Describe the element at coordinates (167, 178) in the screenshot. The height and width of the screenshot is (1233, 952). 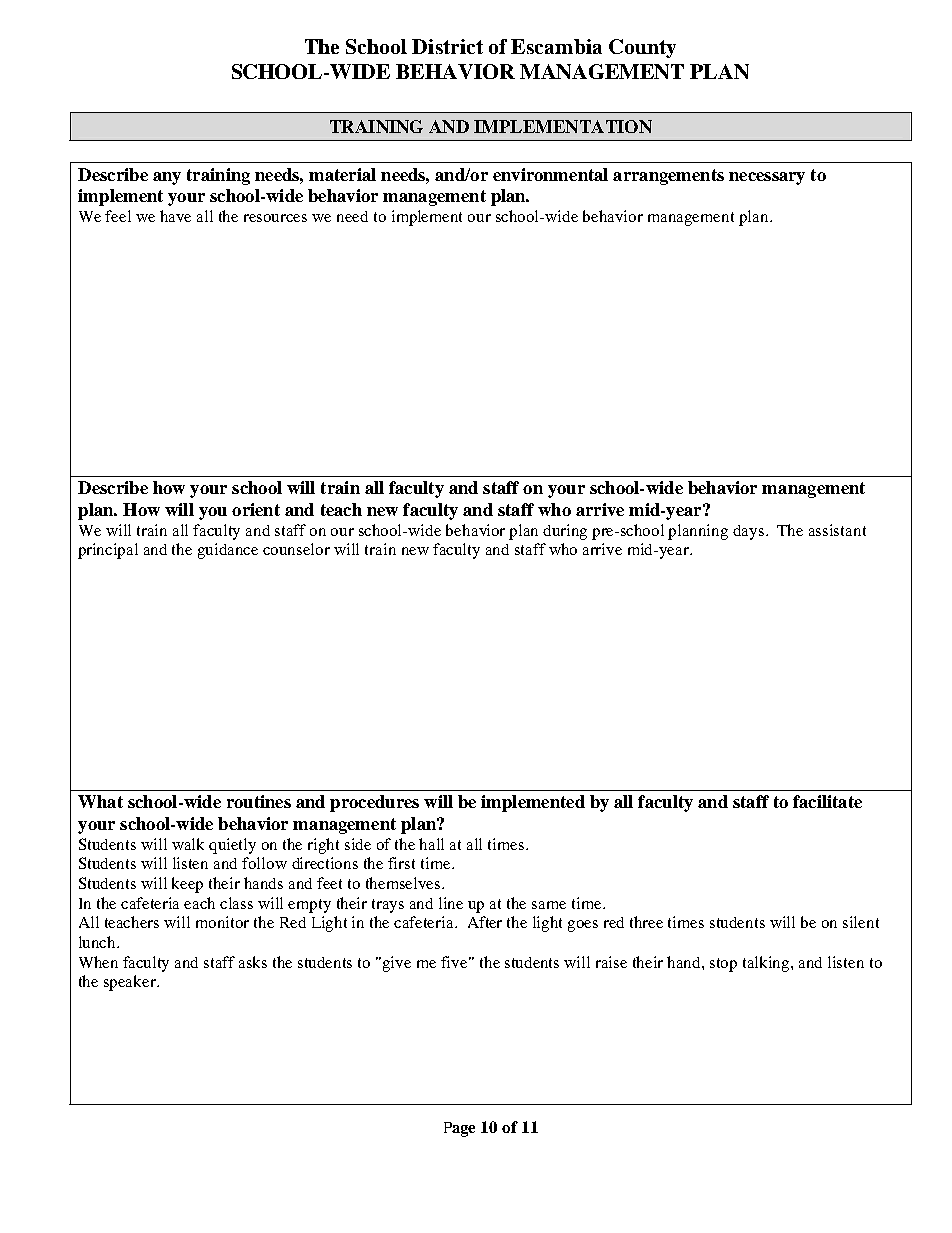
I see `any` at that location.
